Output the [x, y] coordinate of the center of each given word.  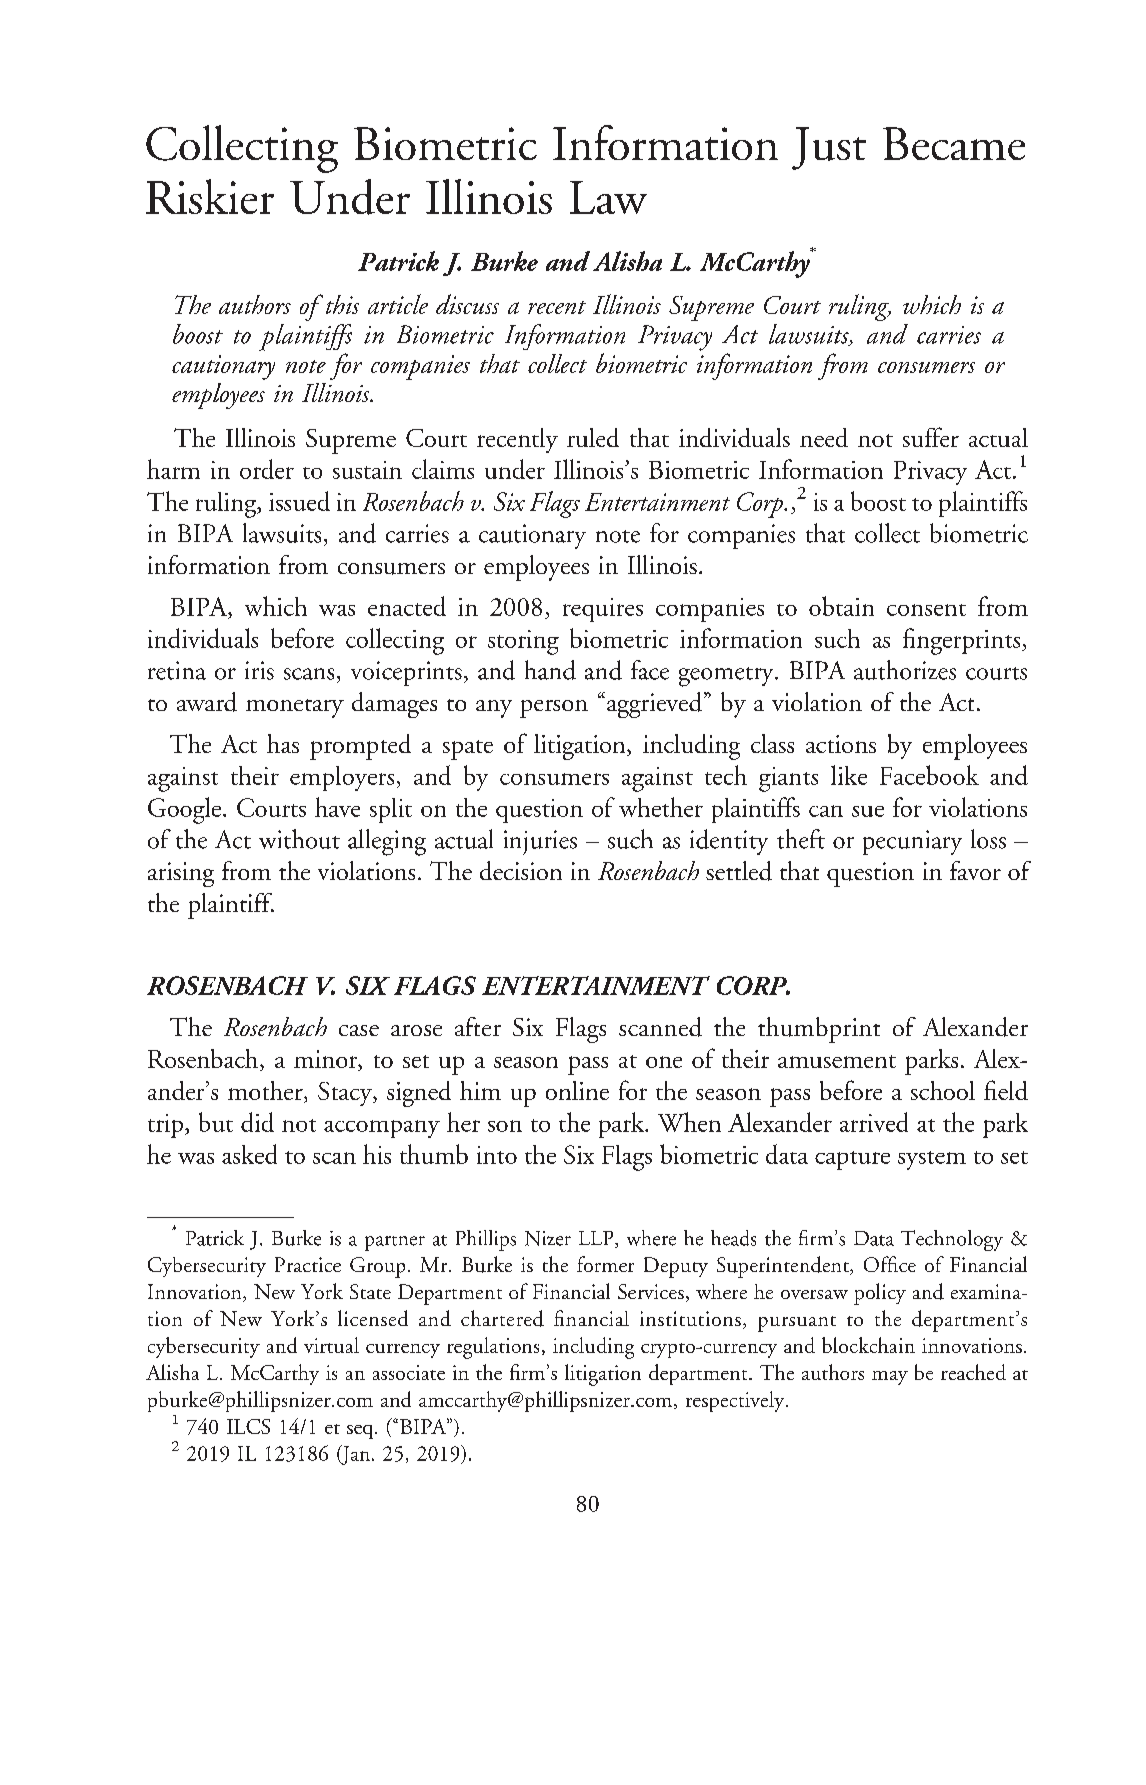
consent [926, 610]
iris [259, 670]
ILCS [248, 1426]
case [359, 1030]
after [478, 1026]
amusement [837, 1061]
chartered [502, 1318]
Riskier [210, 196]
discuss [467, 304]
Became [954, 143]
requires [603, 610]
